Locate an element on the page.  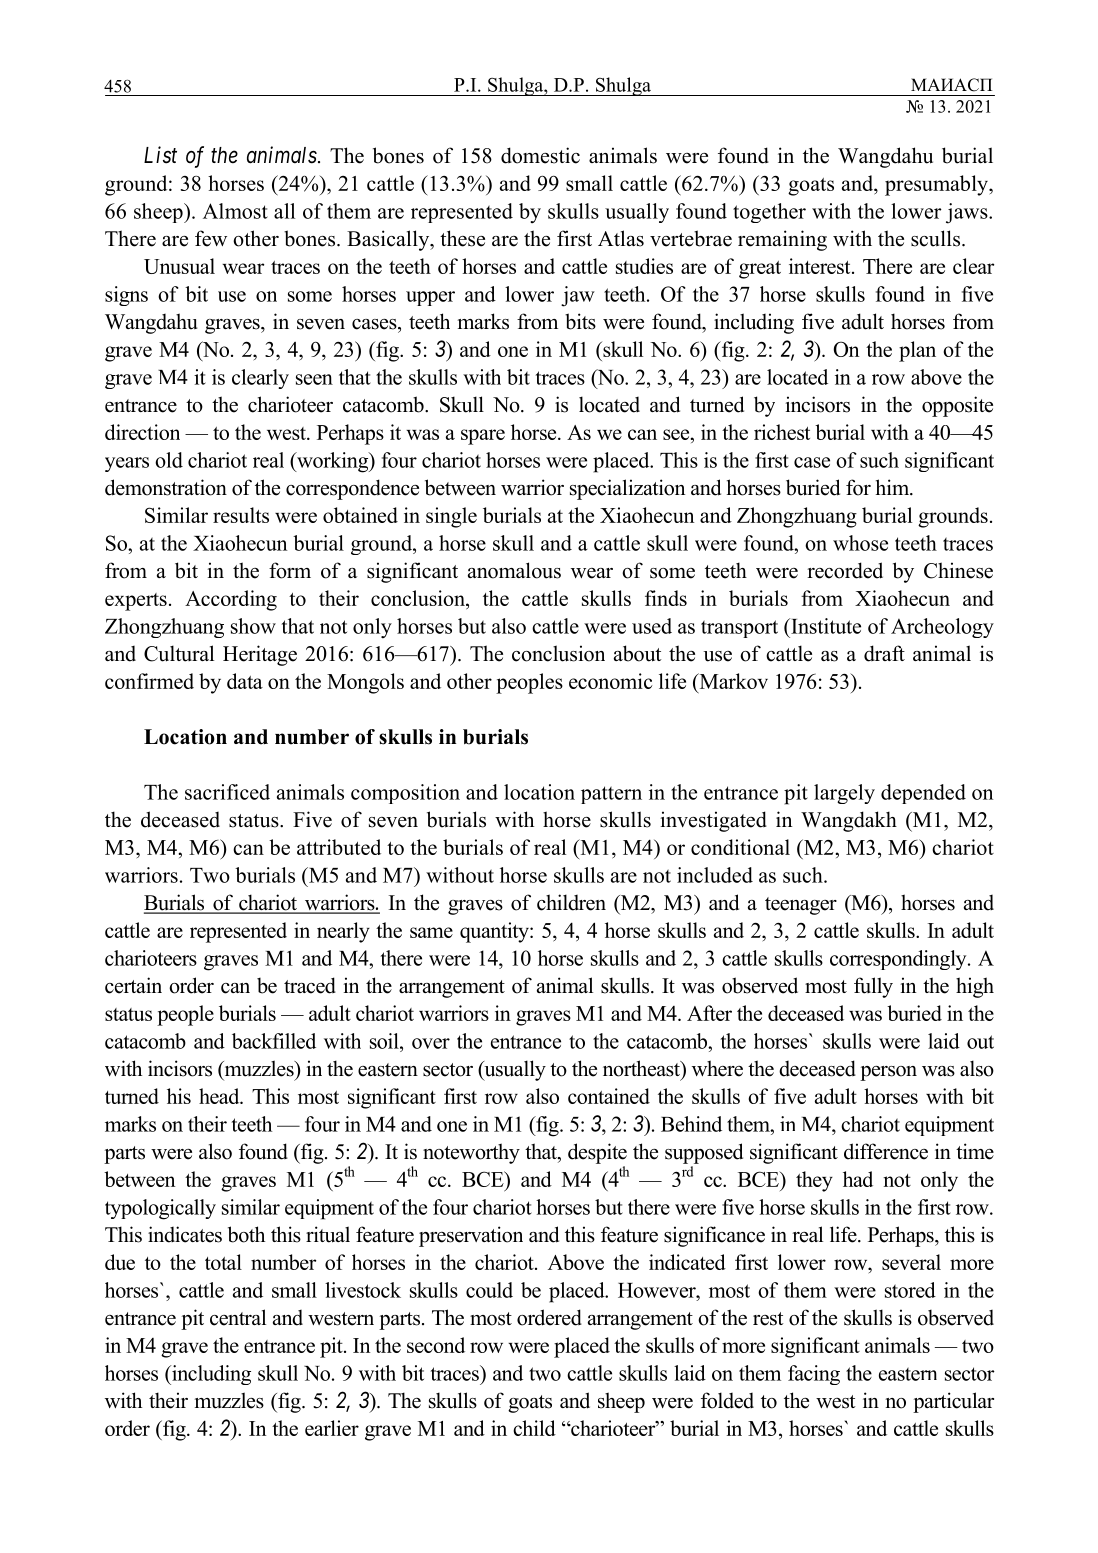
data is located at coordinates (245, 681).
